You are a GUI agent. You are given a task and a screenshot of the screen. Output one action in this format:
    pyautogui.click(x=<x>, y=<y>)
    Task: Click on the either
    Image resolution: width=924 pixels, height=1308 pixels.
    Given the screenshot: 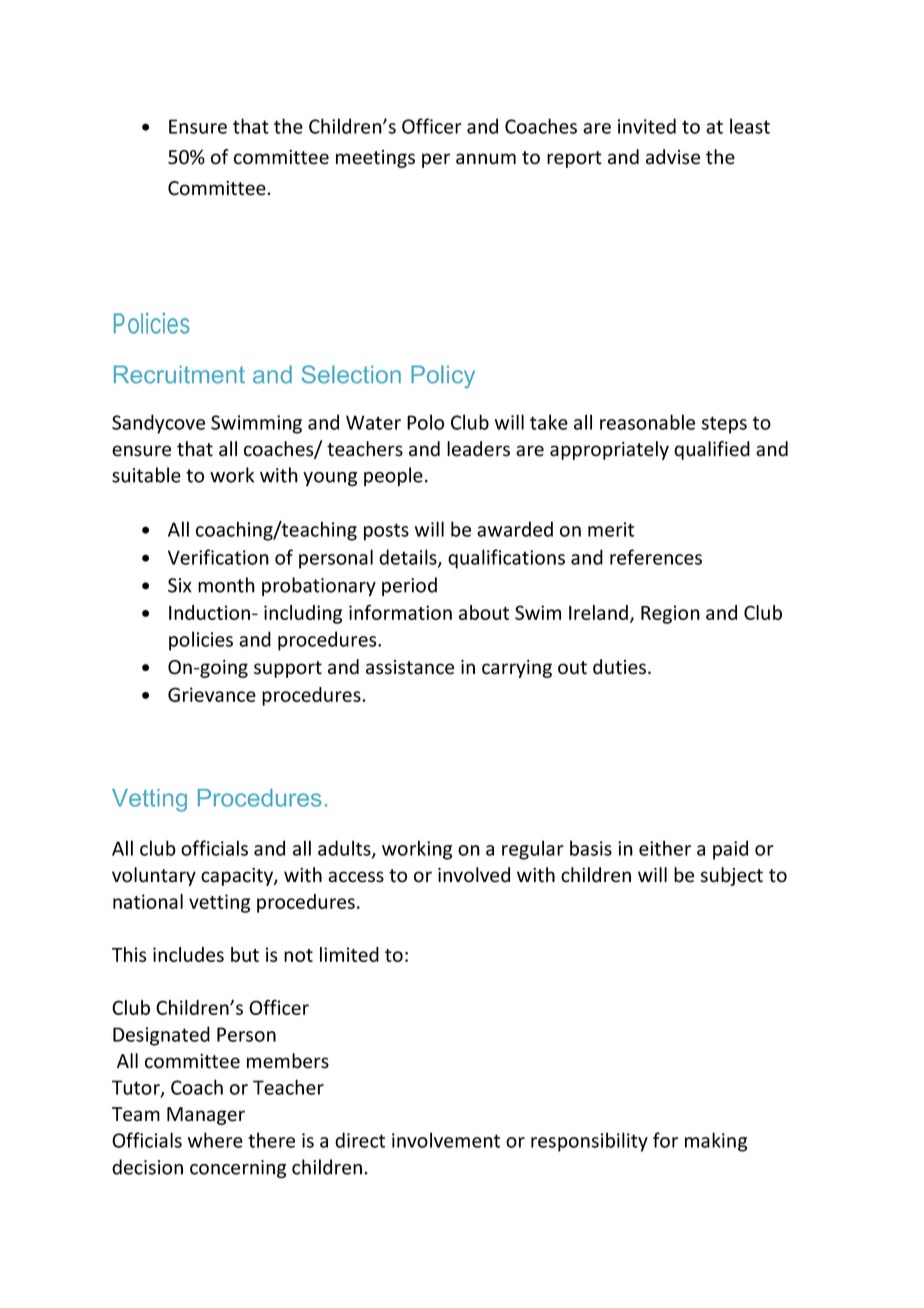 What is the action you would take?
    pyautogui.click(x=665, y=848)
